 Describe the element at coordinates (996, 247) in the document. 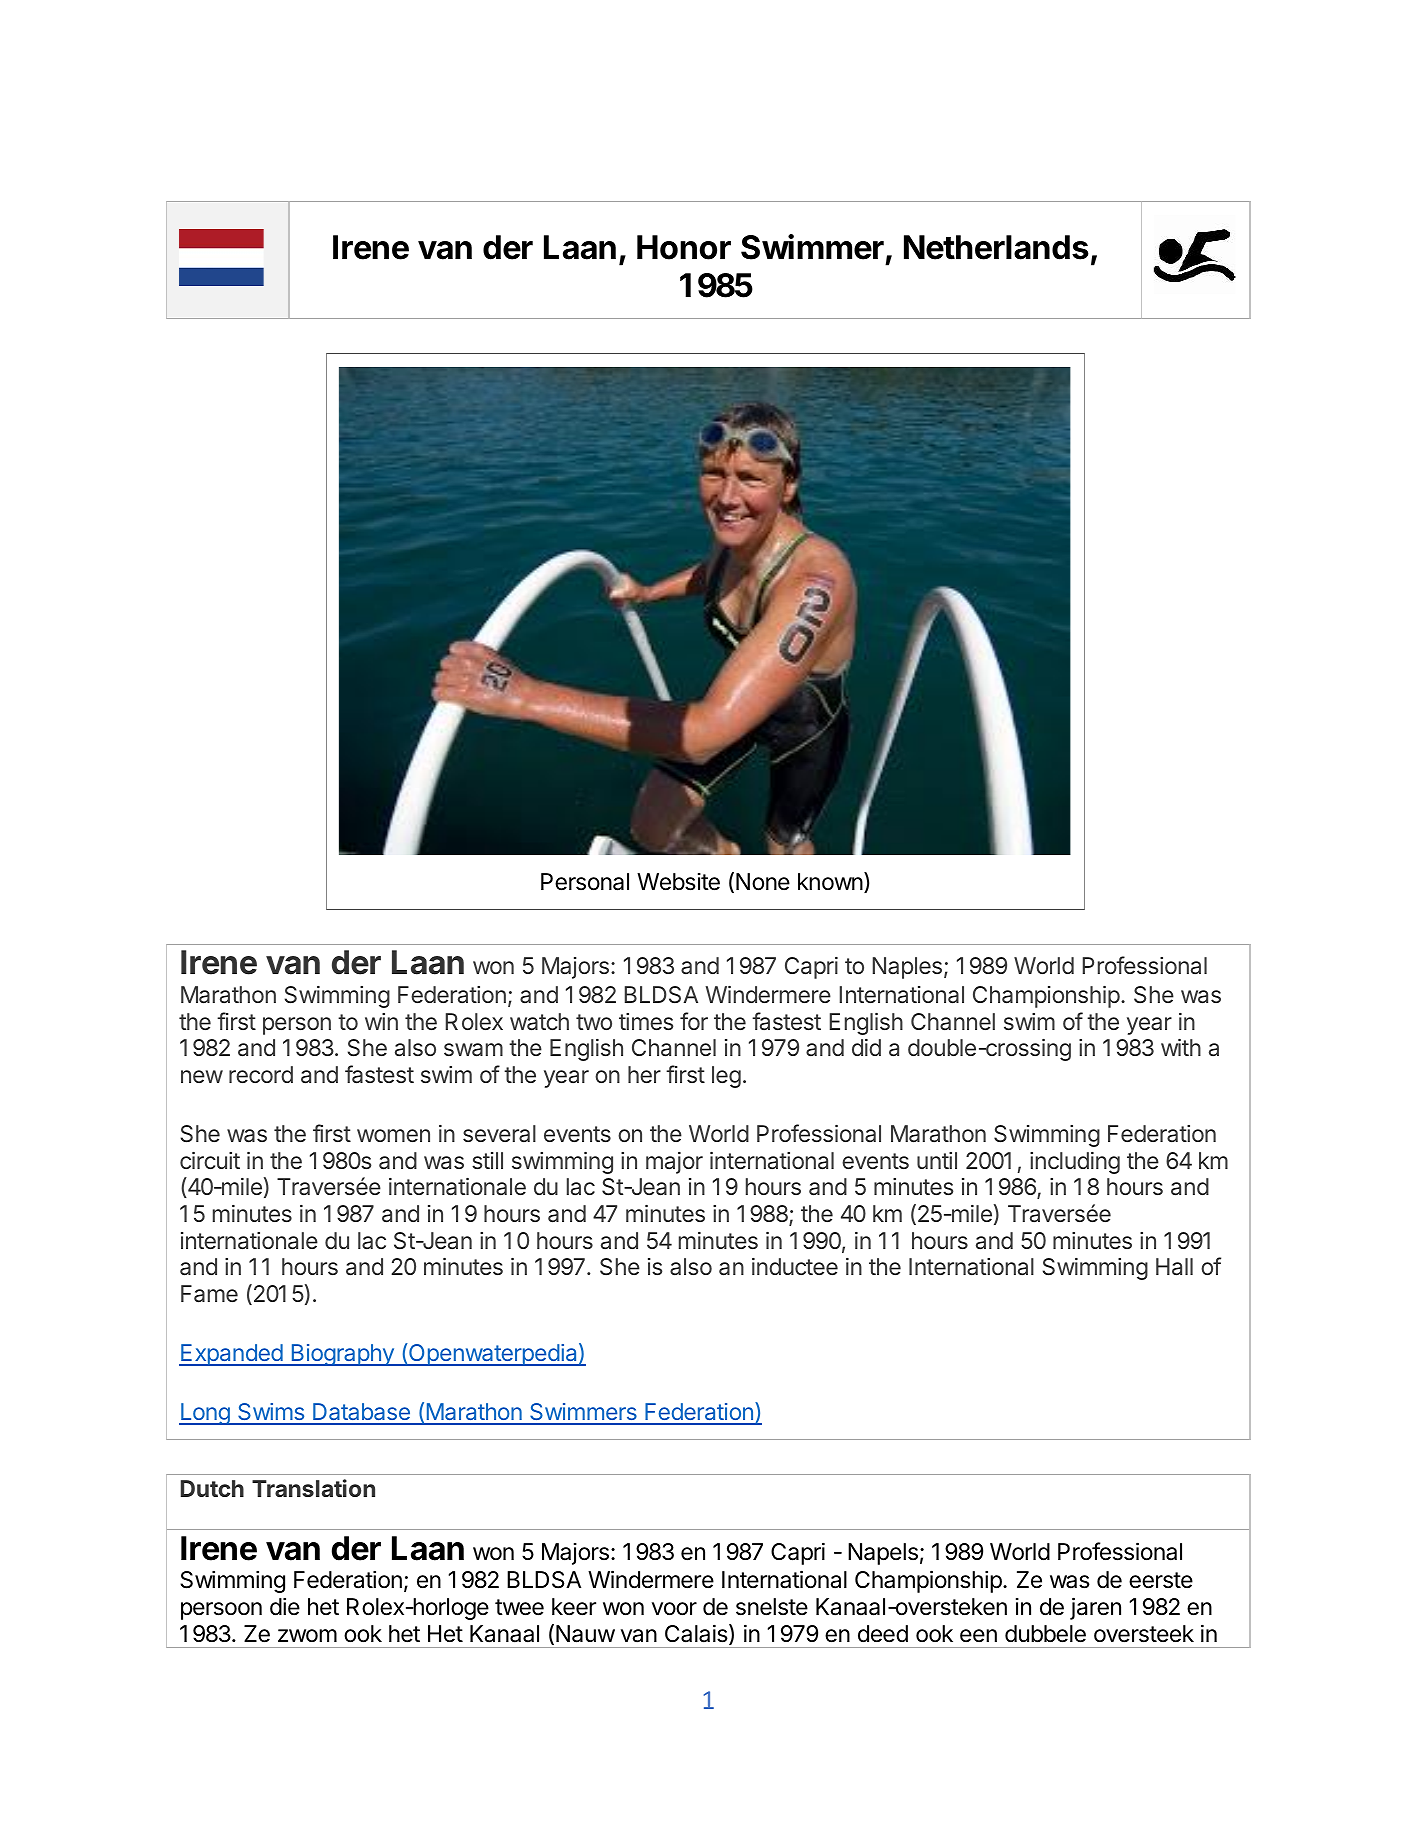

I see `Netherlands` at that location.
